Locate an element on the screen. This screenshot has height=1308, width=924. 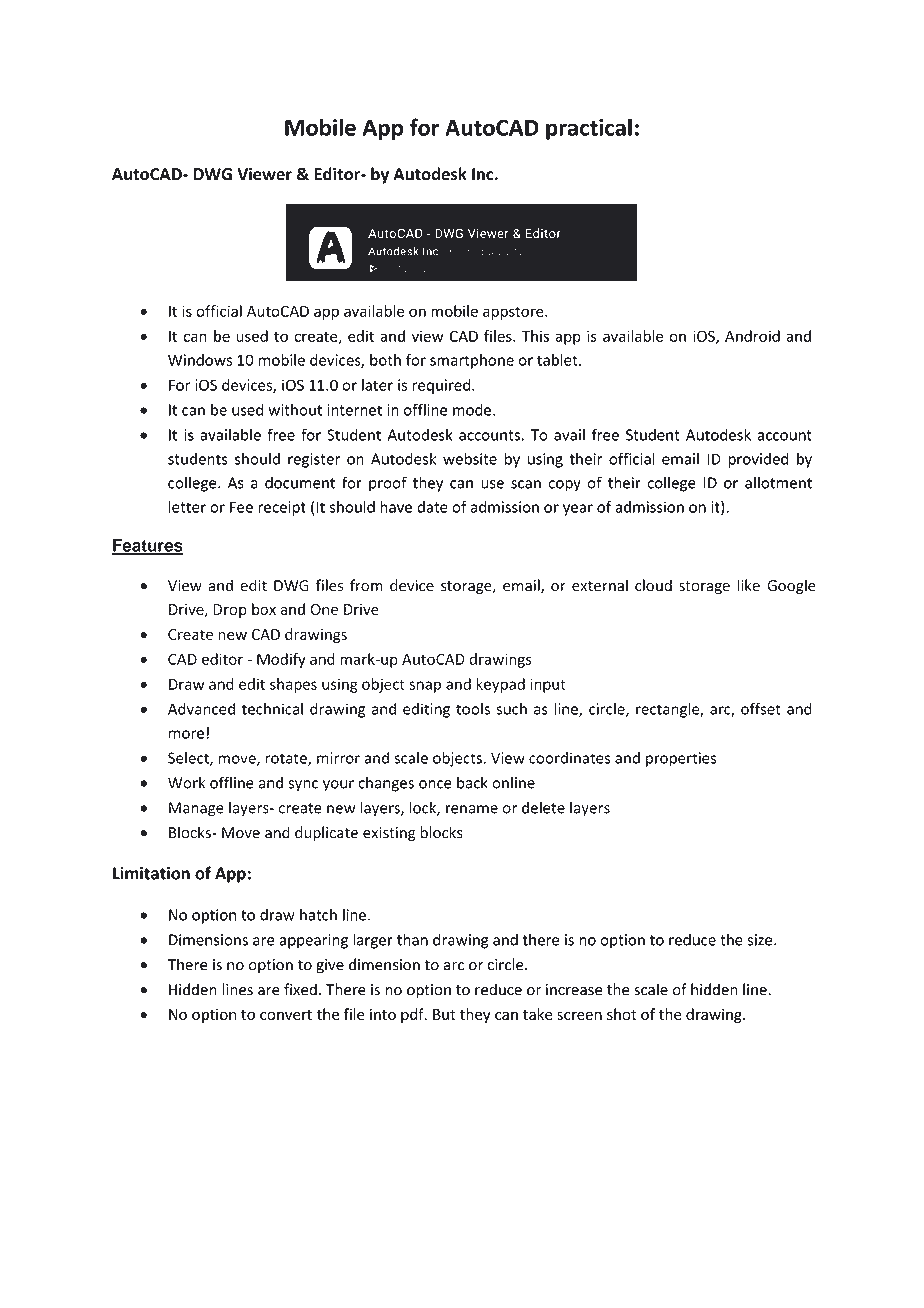
Drop is located at coordinates (230, 611).
